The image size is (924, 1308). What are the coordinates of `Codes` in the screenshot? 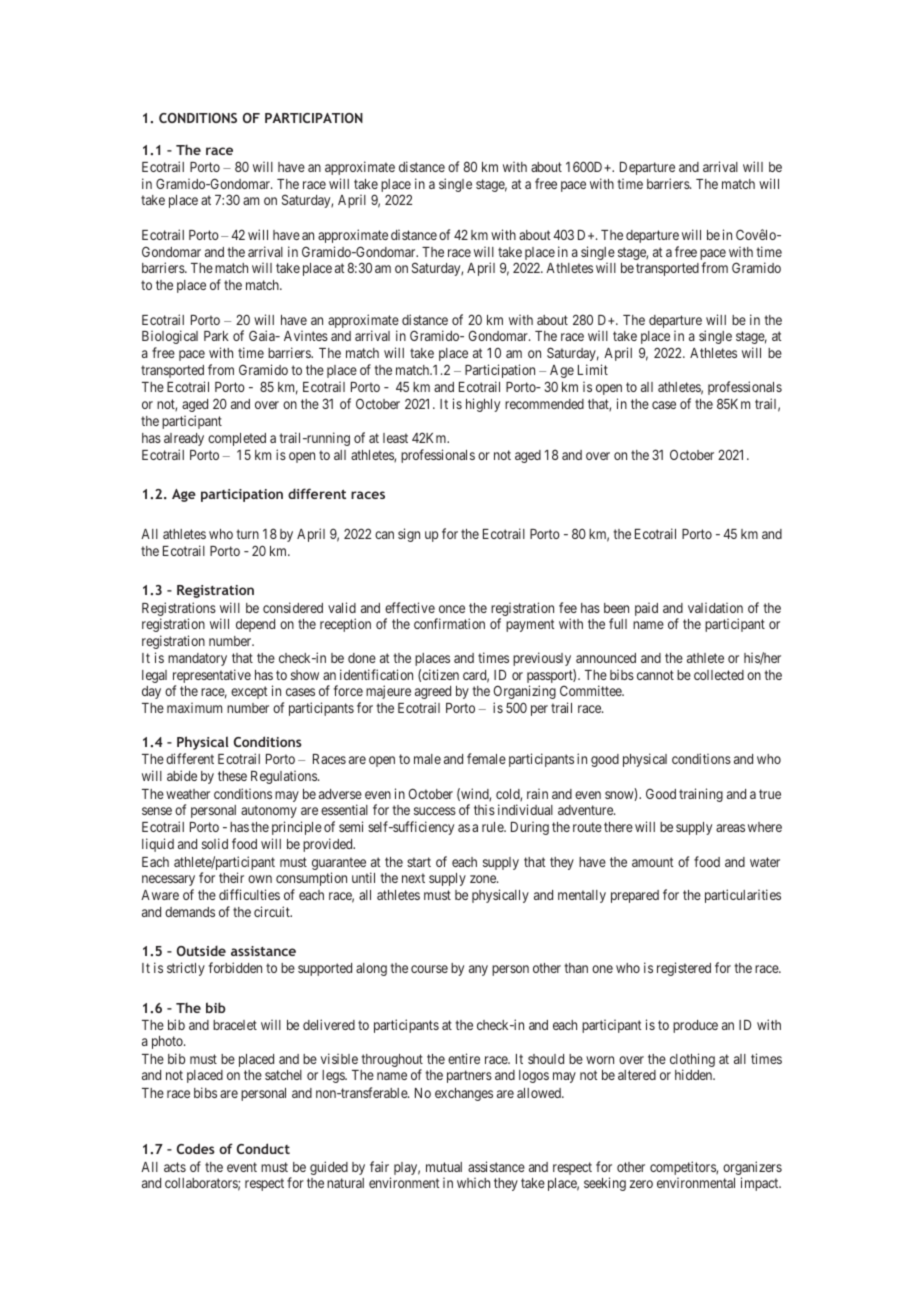 It's located at (196, 1148).
